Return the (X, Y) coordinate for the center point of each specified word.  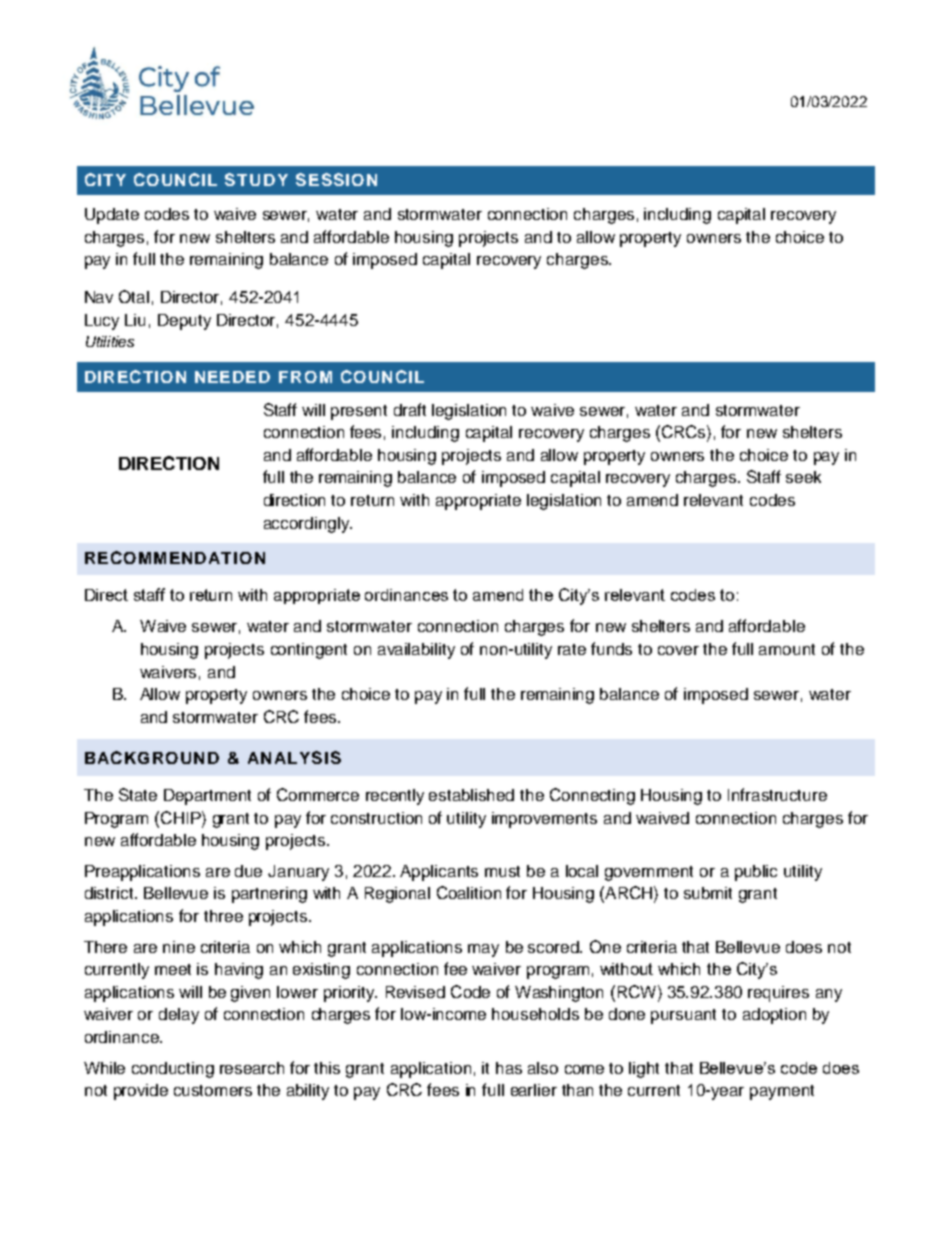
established (471, 795)
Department (207, 797)
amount (787, 649)
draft (410, 409)
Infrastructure (777, 794)
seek (803, 477)
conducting (173, 1070)
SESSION (336, 179)
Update (112, 216)
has (509, 1068)
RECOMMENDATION (175, 557)
